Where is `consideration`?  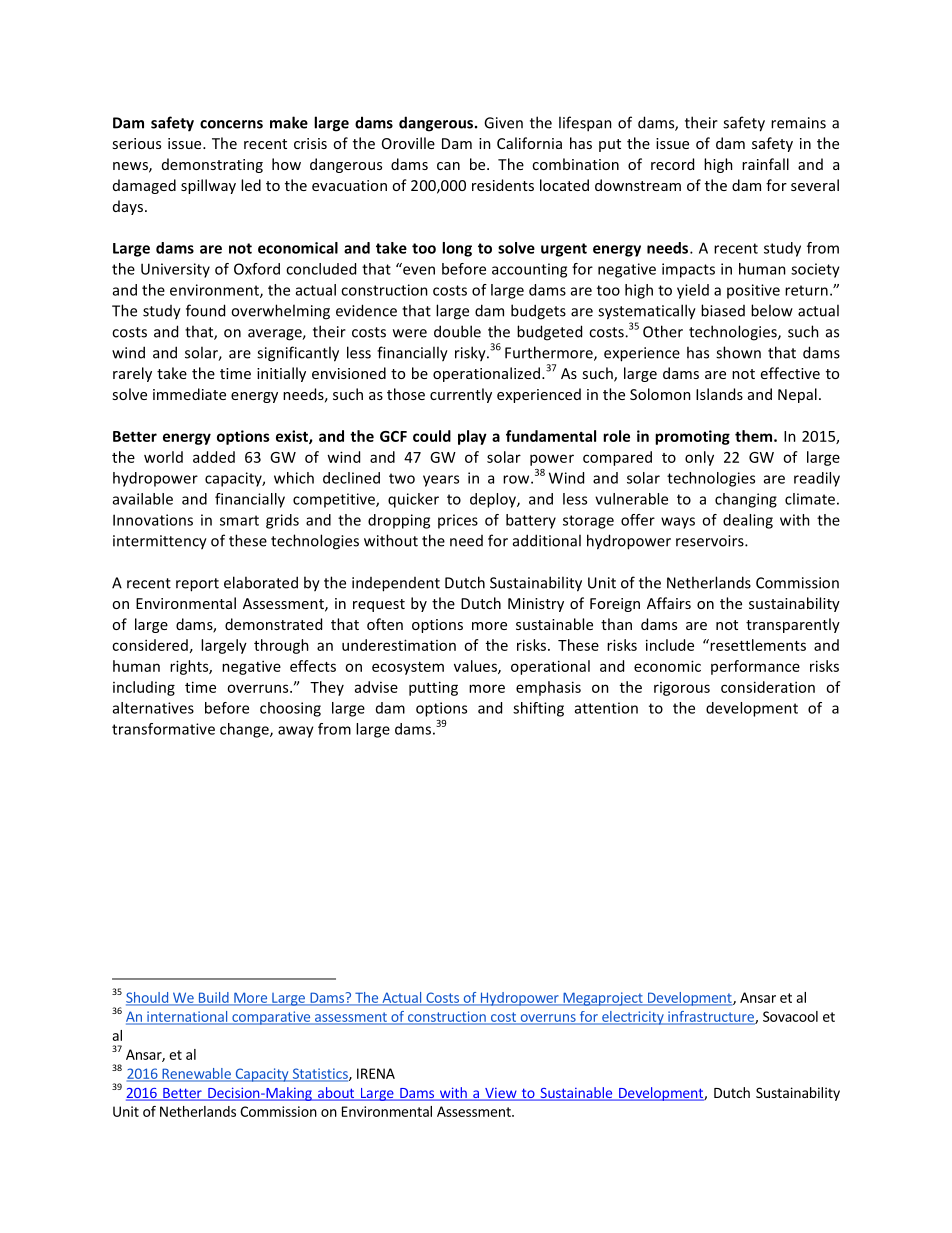 consideration is located at coordinates (768, 687).
